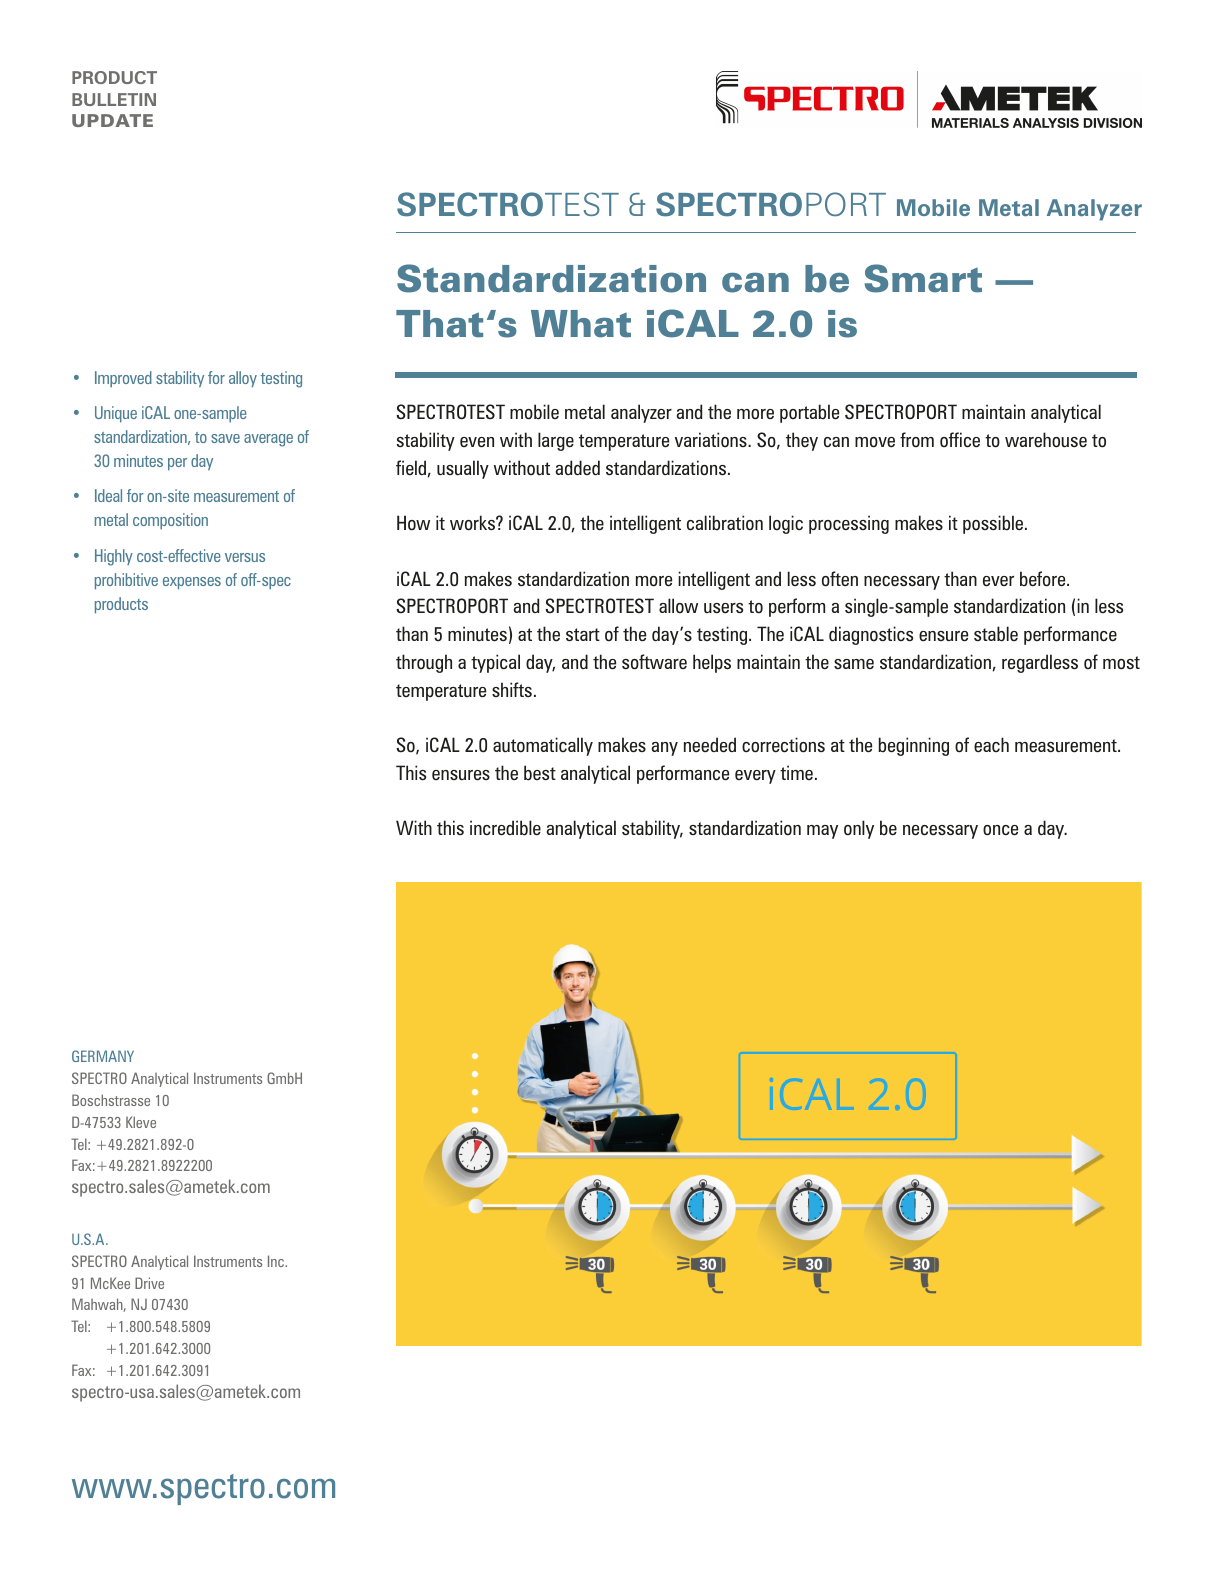 The width and height of the screenshot is (1213, 1570). What do you see at coordinates (654, 662) in the screenshot?
I see `software` at bounding box center [654, 662].
